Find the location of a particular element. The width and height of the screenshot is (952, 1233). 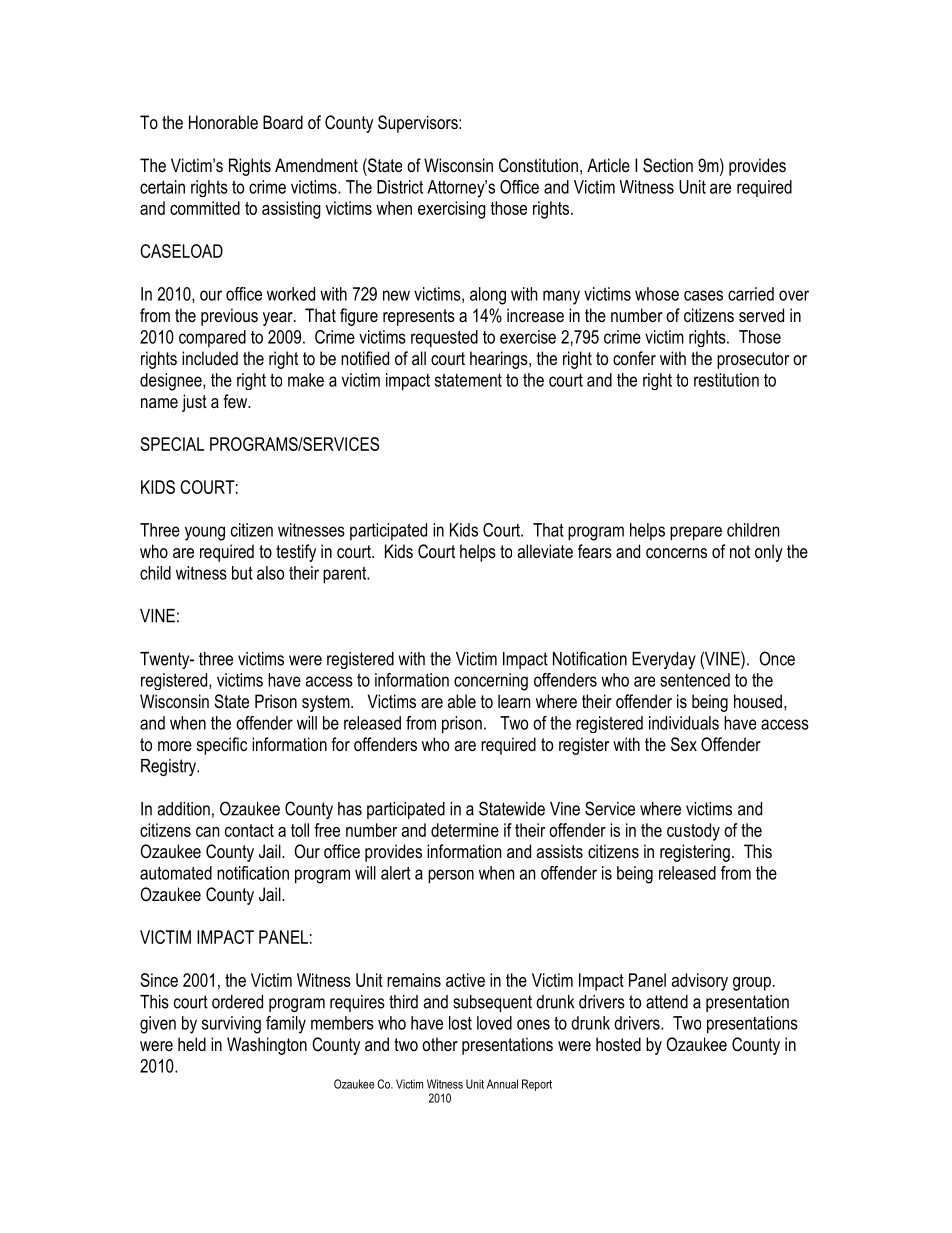

Board is located at coordinates (283, 122).
